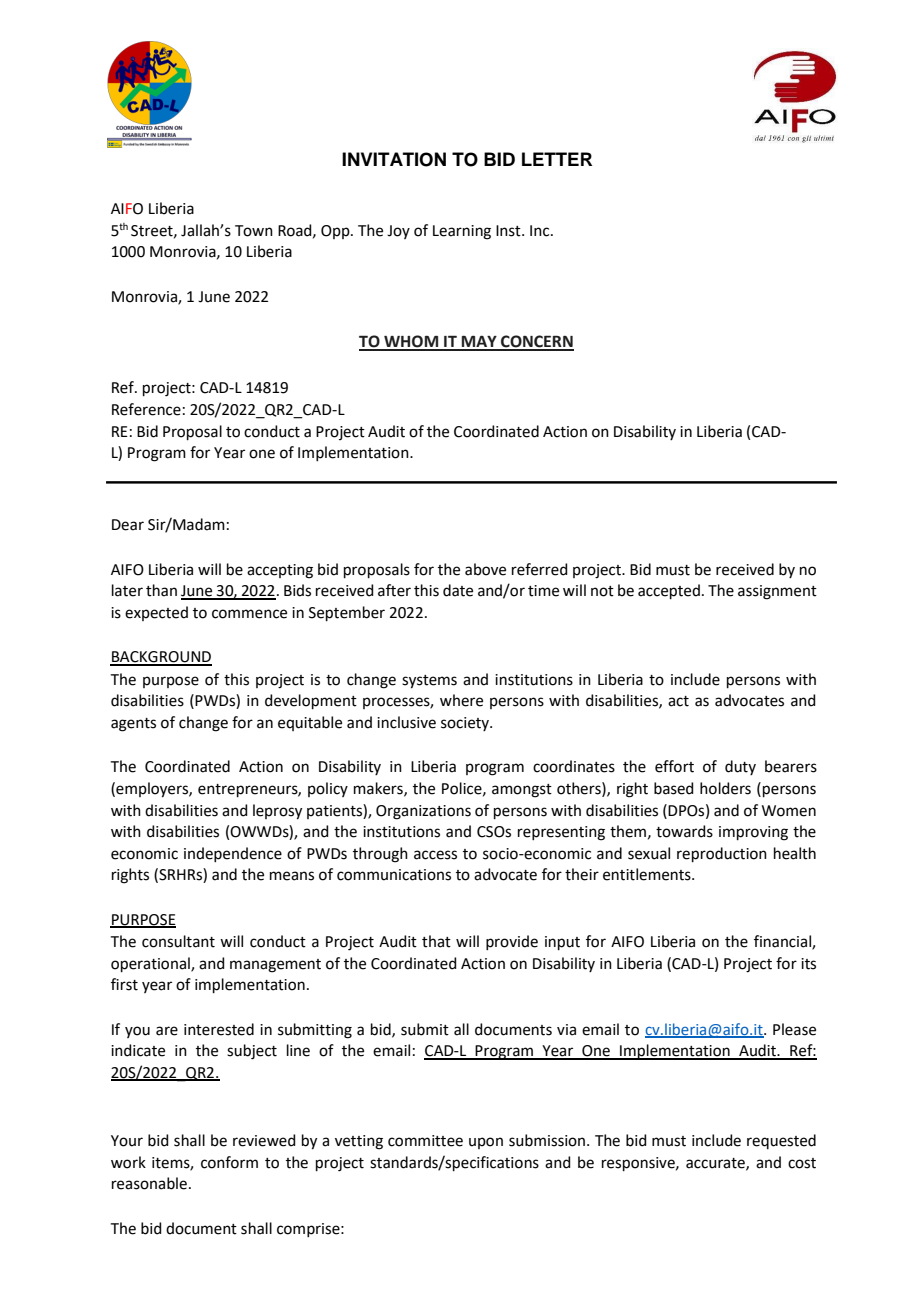 This screenshot has width=924, height=1308. I want to click on above, so click(485, 569).
